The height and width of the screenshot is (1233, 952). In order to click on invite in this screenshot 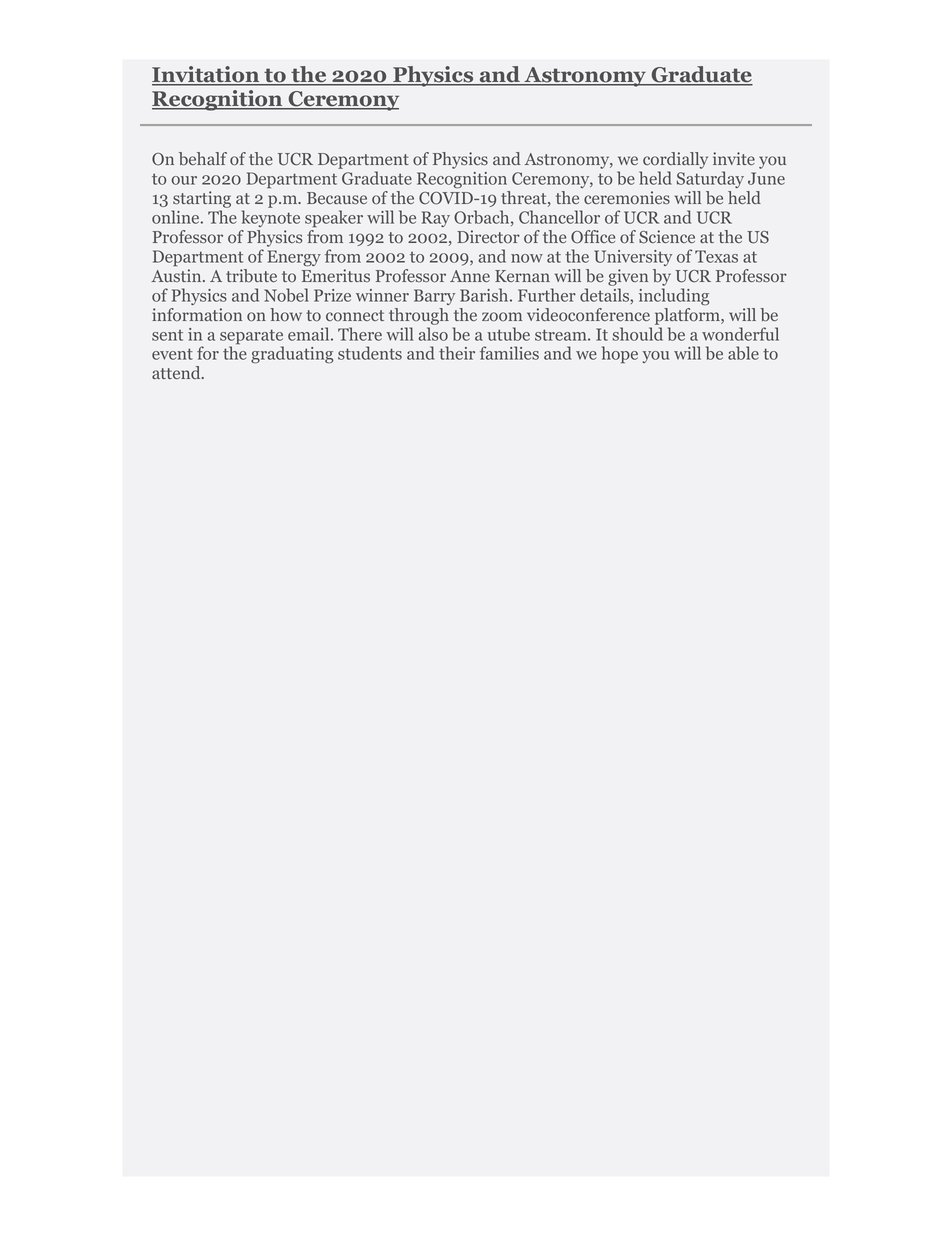, I will do `click(734, 158)`.
